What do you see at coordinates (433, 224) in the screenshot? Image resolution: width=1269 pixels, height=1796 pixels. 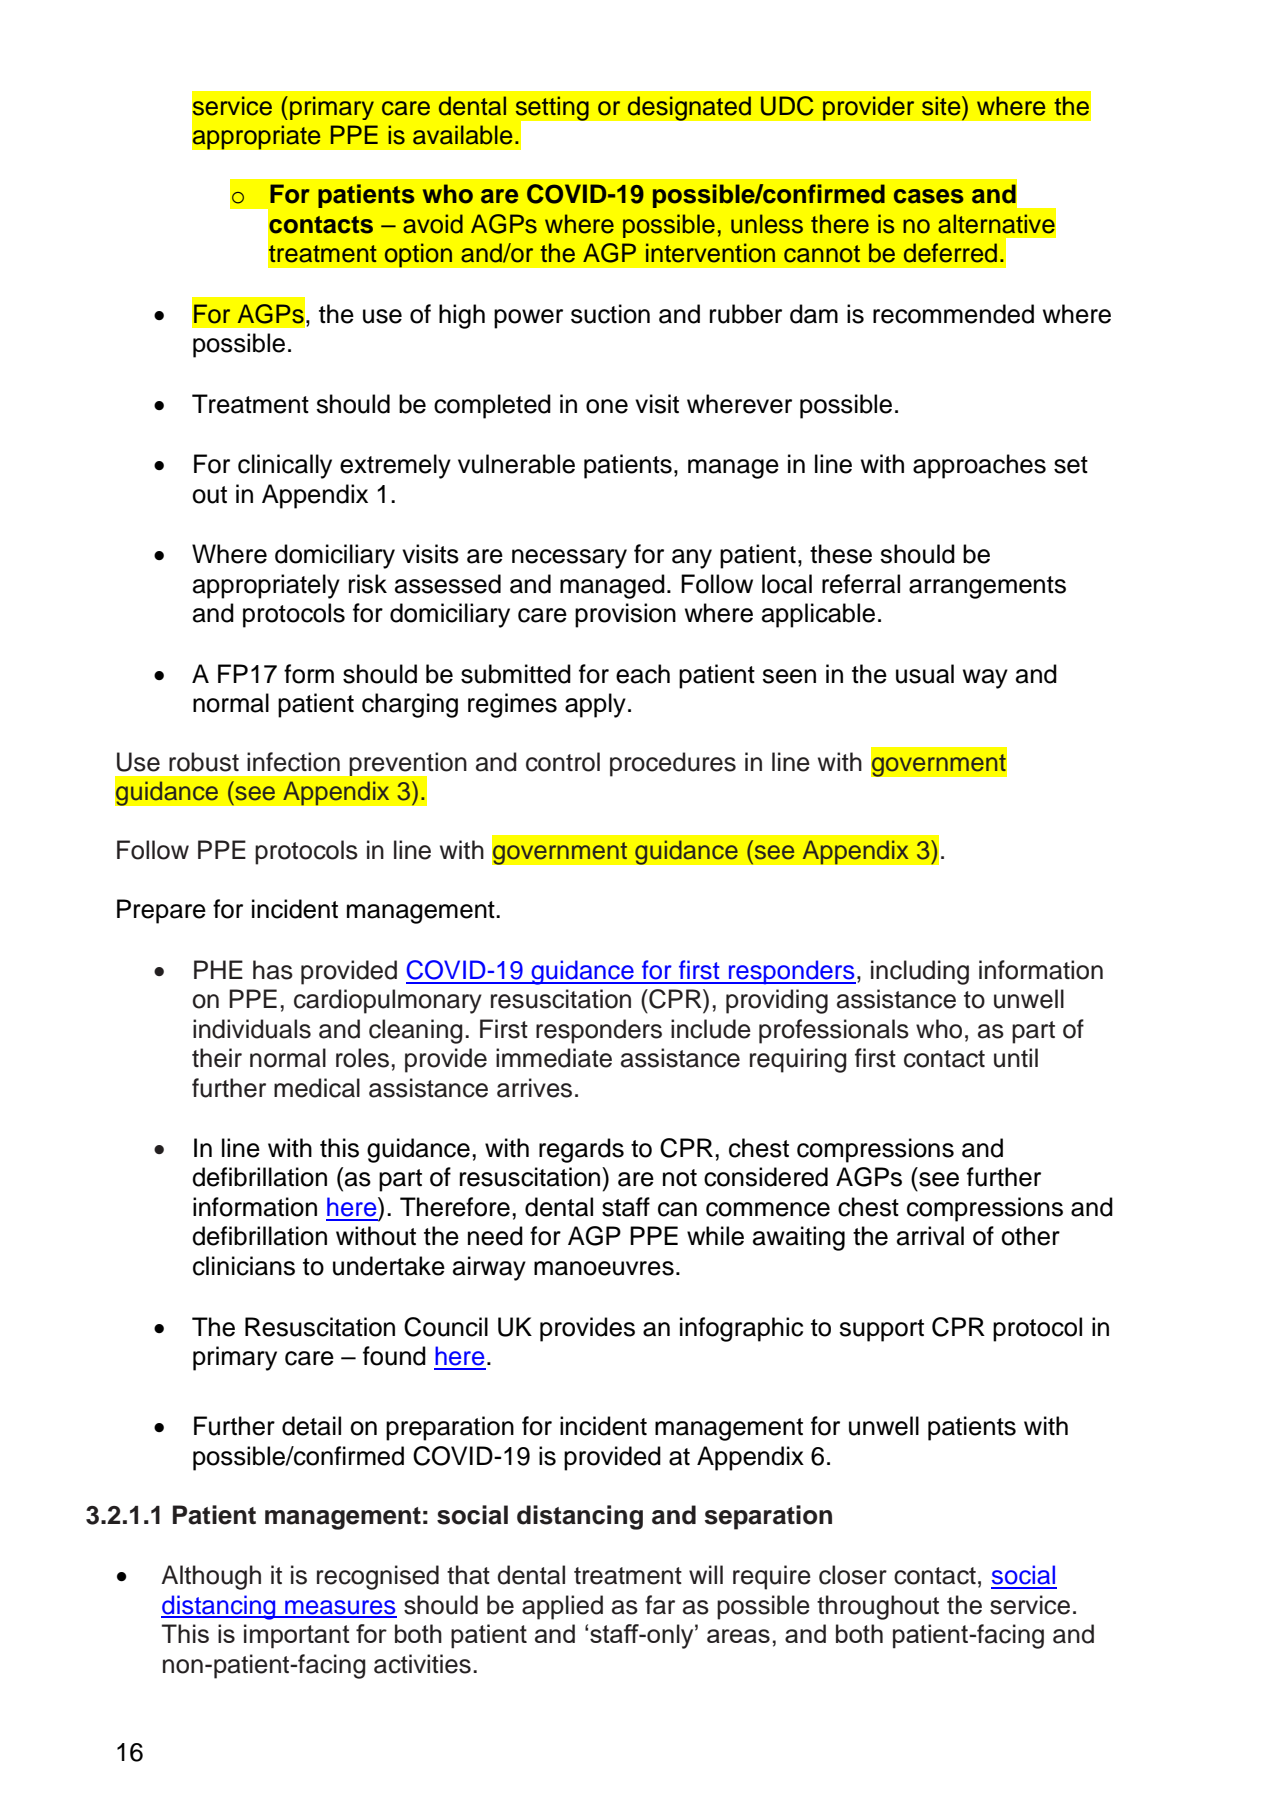 I see `avoid` at bounding box center [433, 224].
